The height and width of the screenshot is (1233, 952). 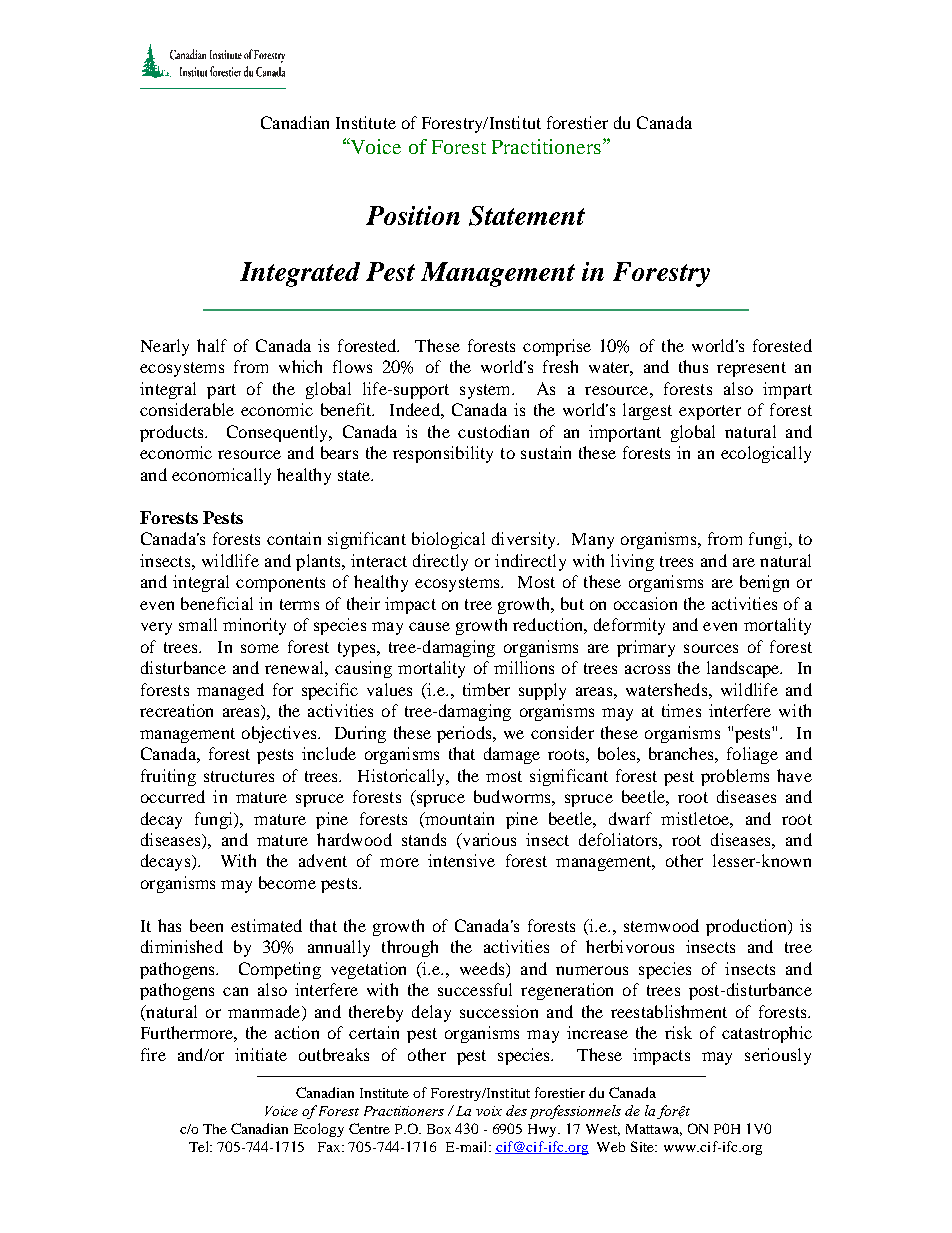 What do you see at coordinates (439, 1129) in the screenshot?
I see `Box` at bounding box center [439, 1129].
